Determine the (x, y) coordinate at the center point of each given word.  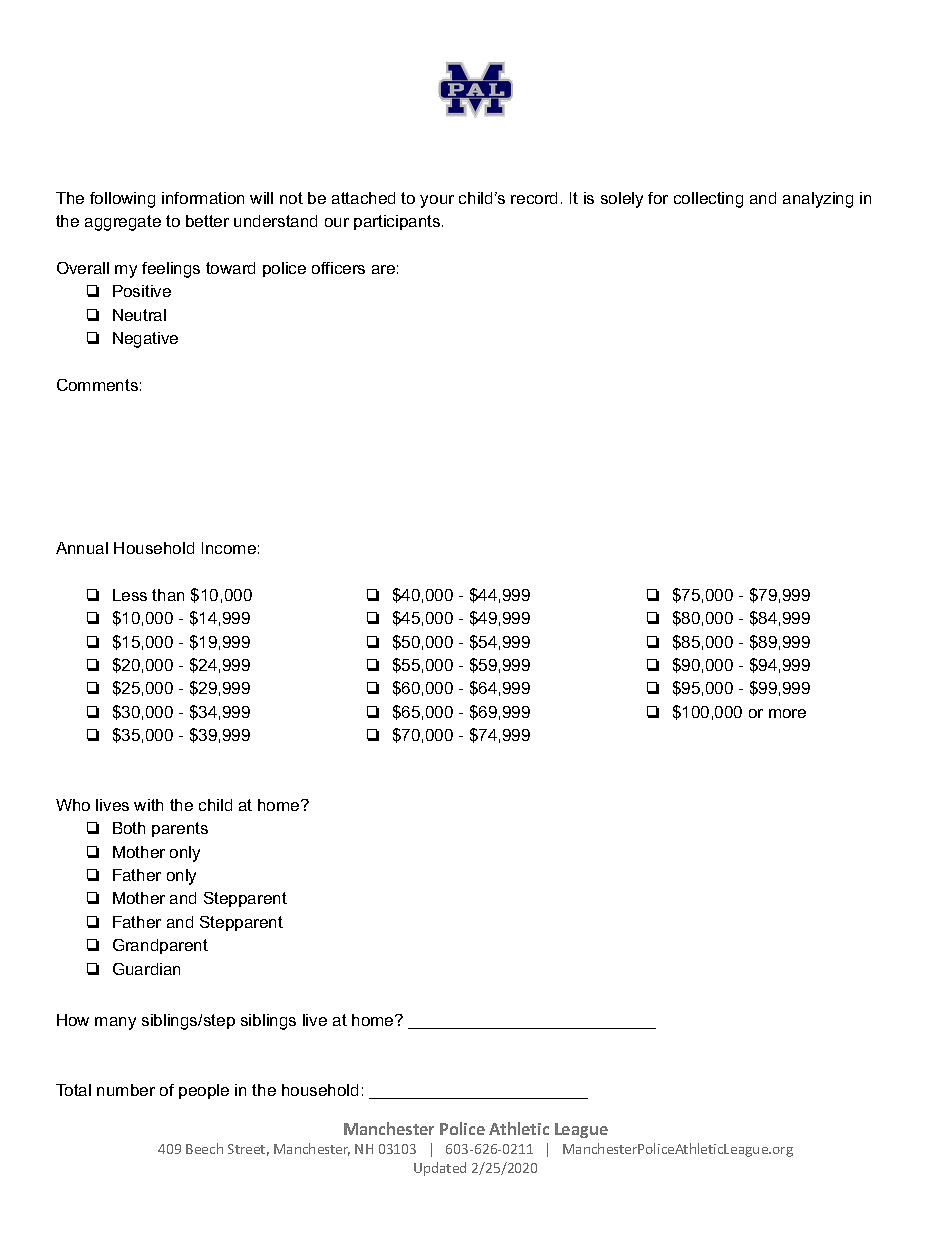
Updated (440, 1169)
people (204, 1091)
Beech (204, 1148)
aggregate (123, 223)
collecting (708, 200)
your (437, 201)
